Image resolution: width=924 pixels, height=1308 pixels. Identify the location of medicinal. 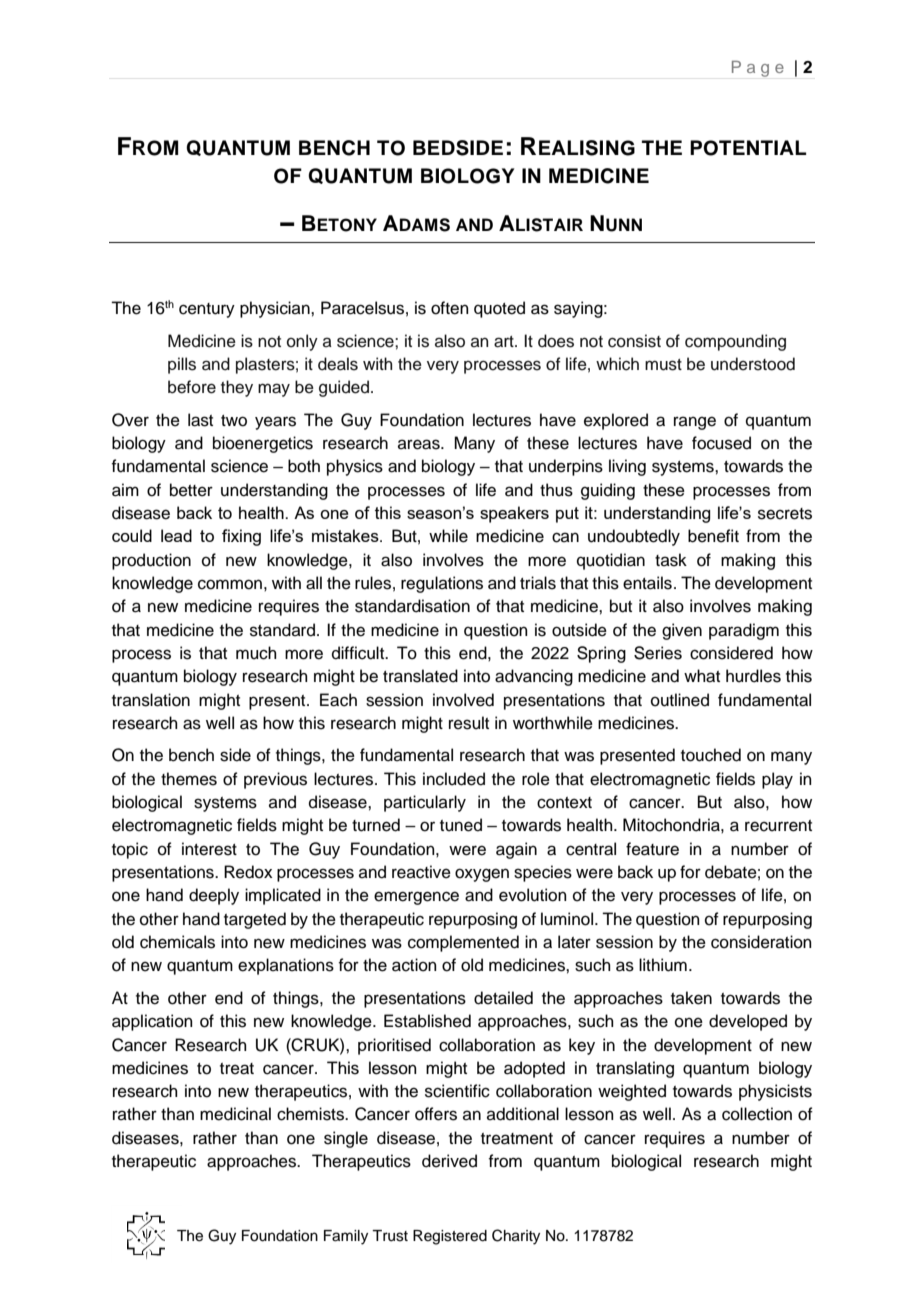
(235, 1114).
